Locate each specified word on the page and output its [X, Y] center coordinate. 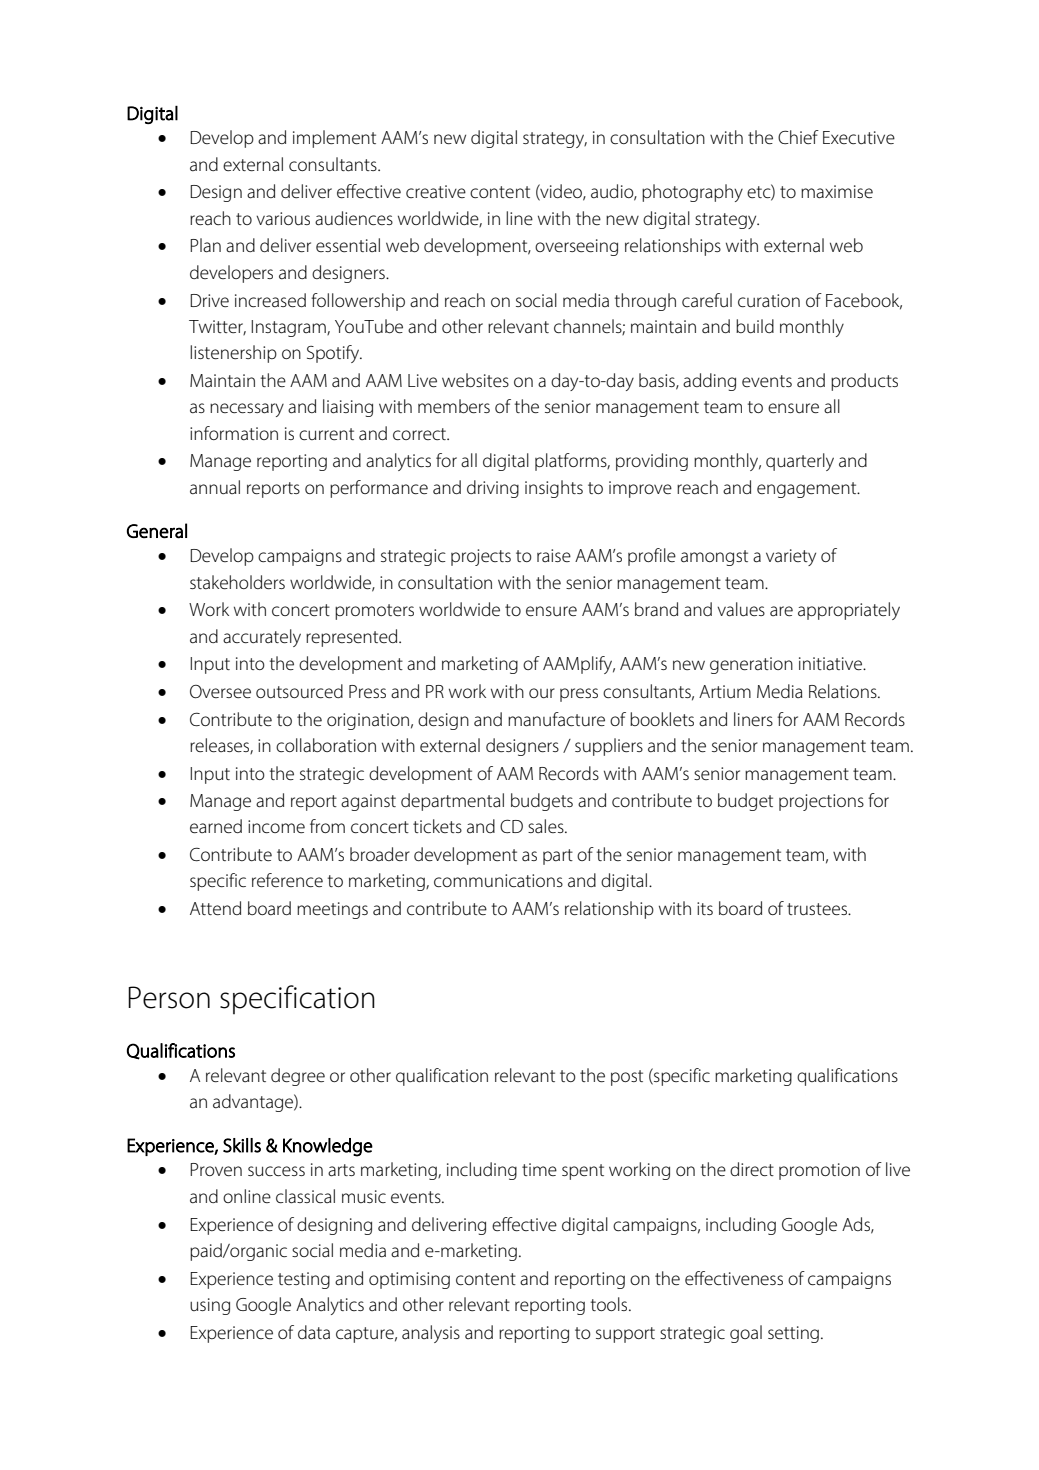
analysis [431, 1334]
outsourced [299, 691]
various [283, 219]
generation [751, 665]
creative [436, 192]
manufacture [556, 719]
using [210, 1306]
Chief [798, 137]
